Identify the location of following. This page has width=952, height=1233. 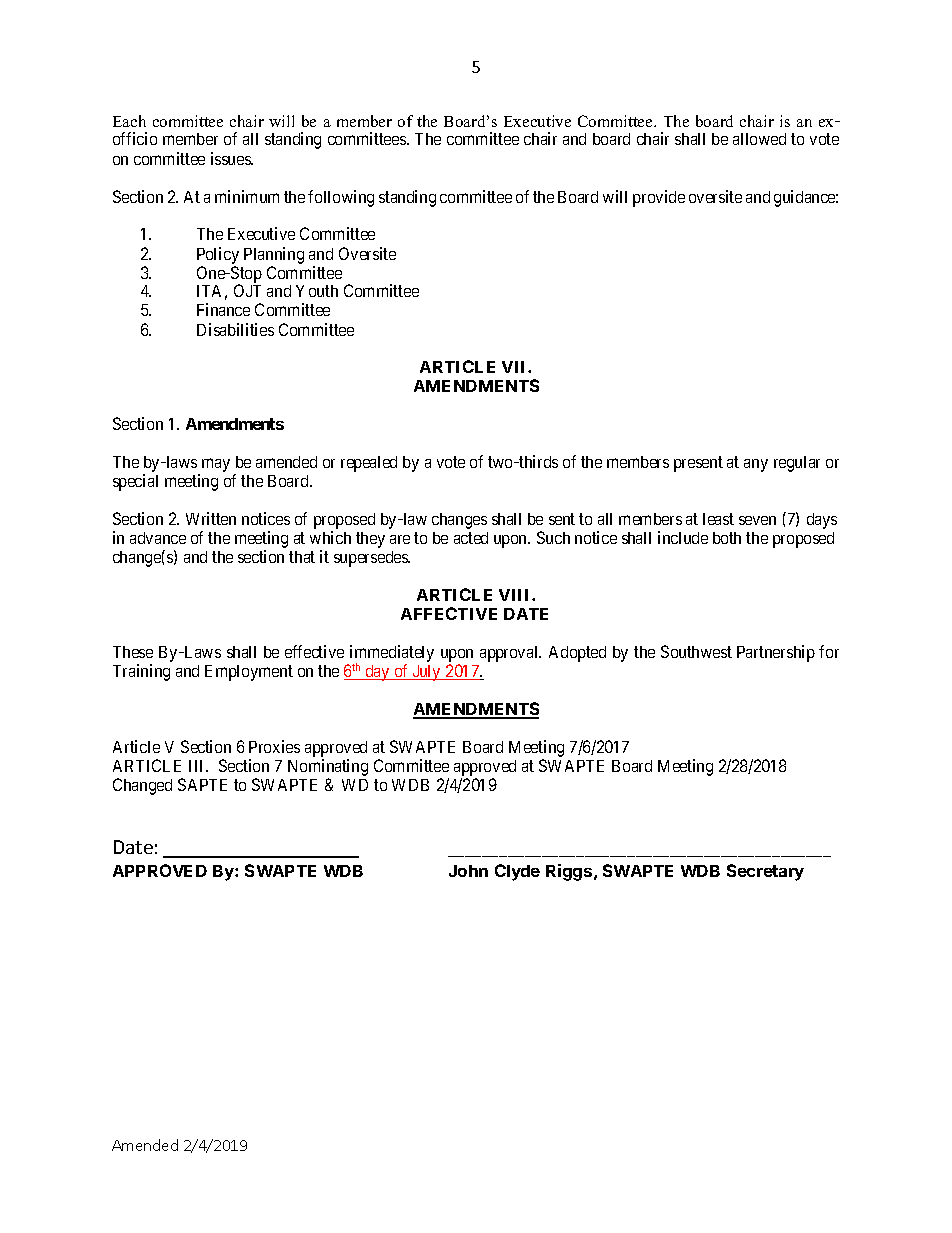
(341, 198).
